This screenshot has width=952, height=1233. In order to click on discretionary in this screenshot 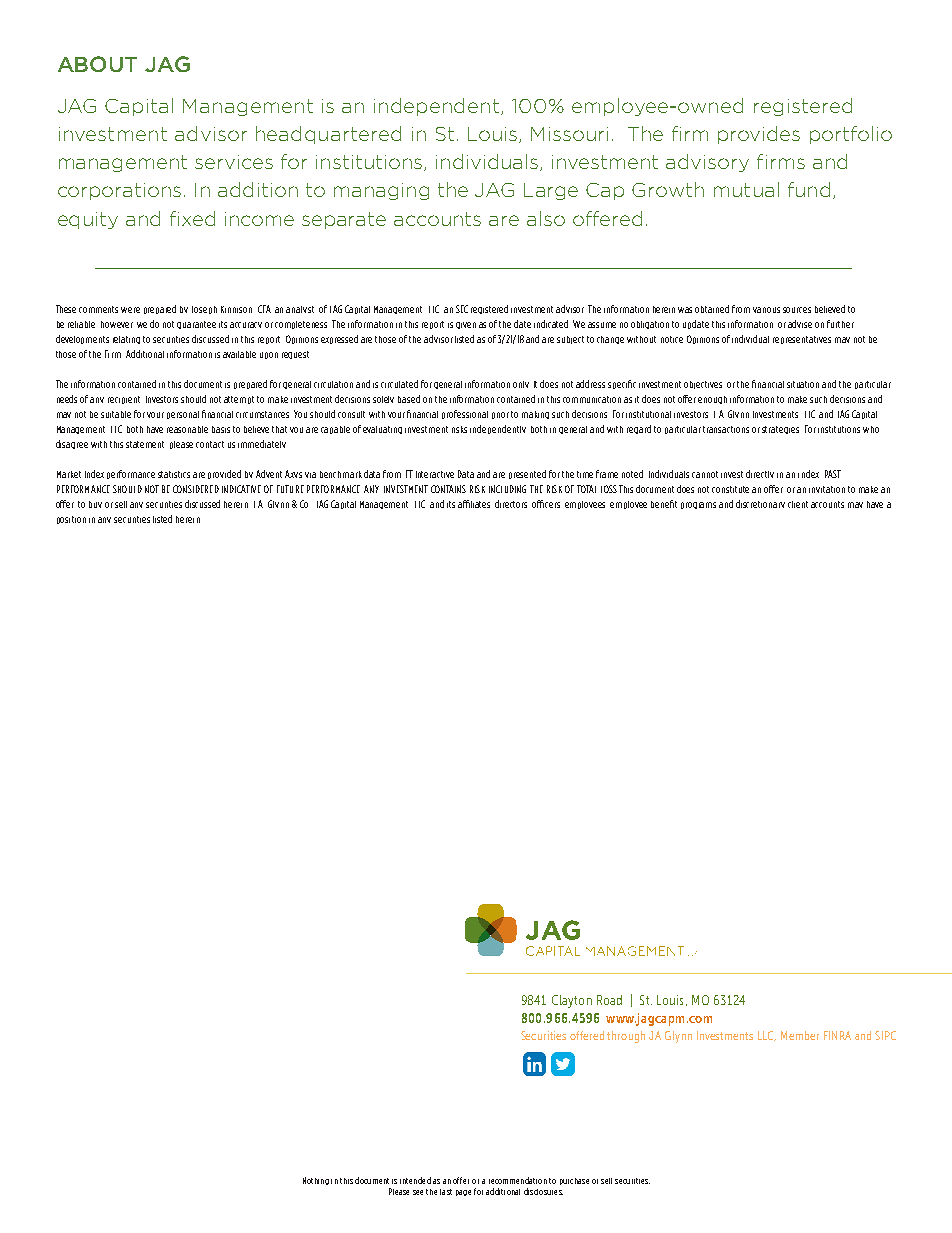, I will do `click(760, 504)`.
